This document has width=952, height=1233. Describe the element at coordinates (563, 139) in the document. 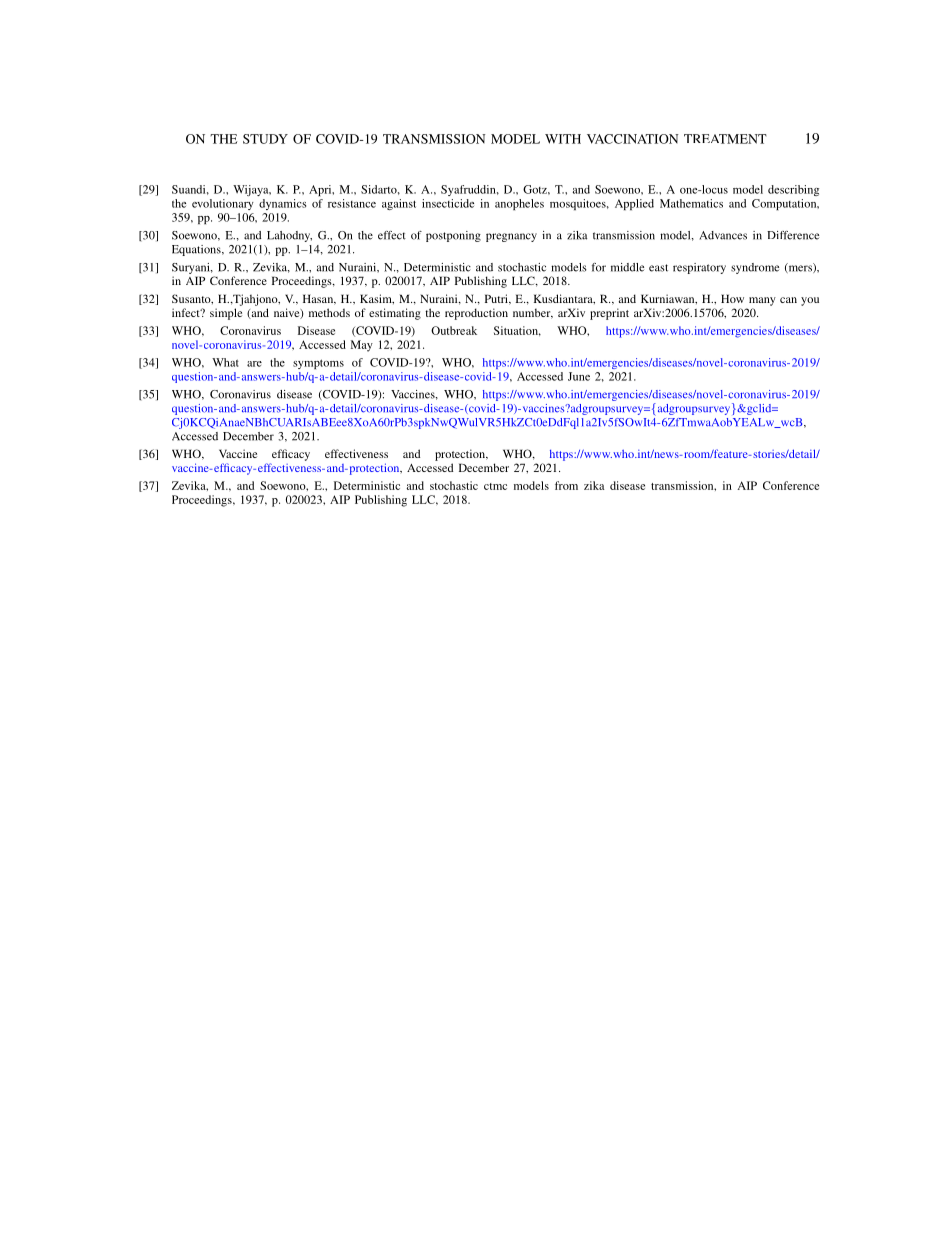

I see `WITH` at that location.
